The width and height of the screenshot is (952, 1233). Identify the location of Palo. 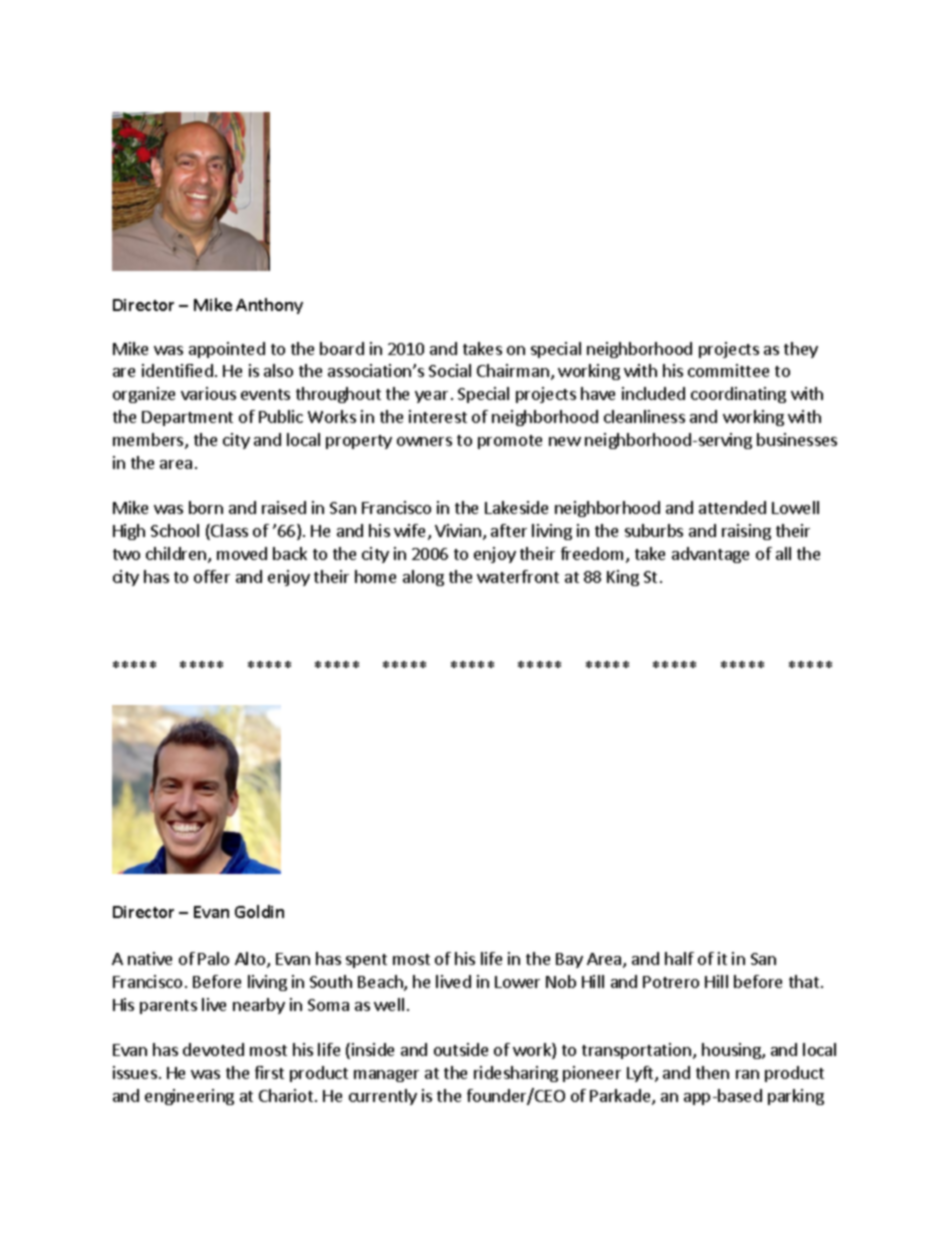
(213, 958).
